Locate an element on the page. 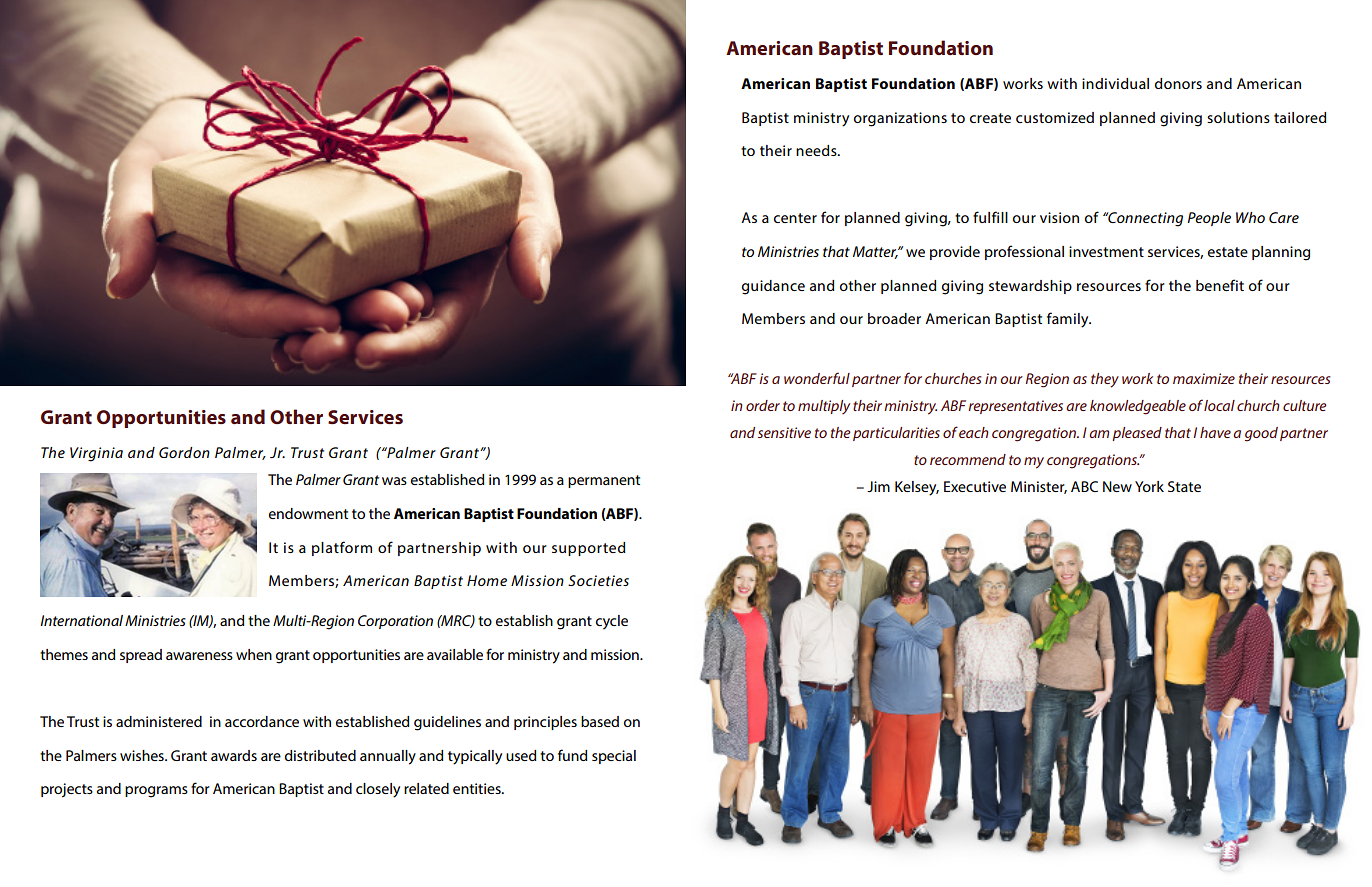  awards is located at coordinates (234, 755).
